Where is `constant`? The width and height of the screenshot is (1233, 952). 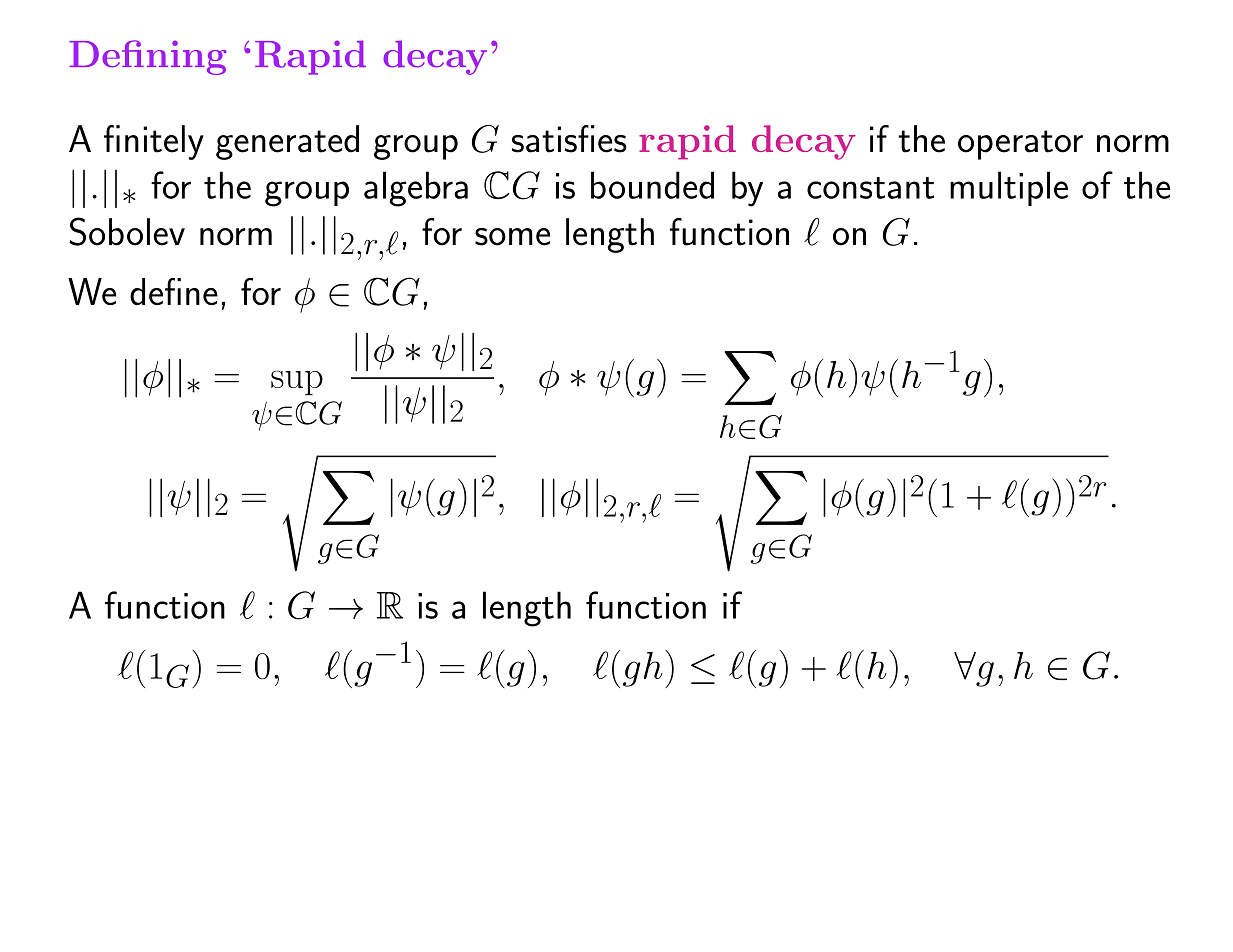 constant is located at coordinates (870, 188).
